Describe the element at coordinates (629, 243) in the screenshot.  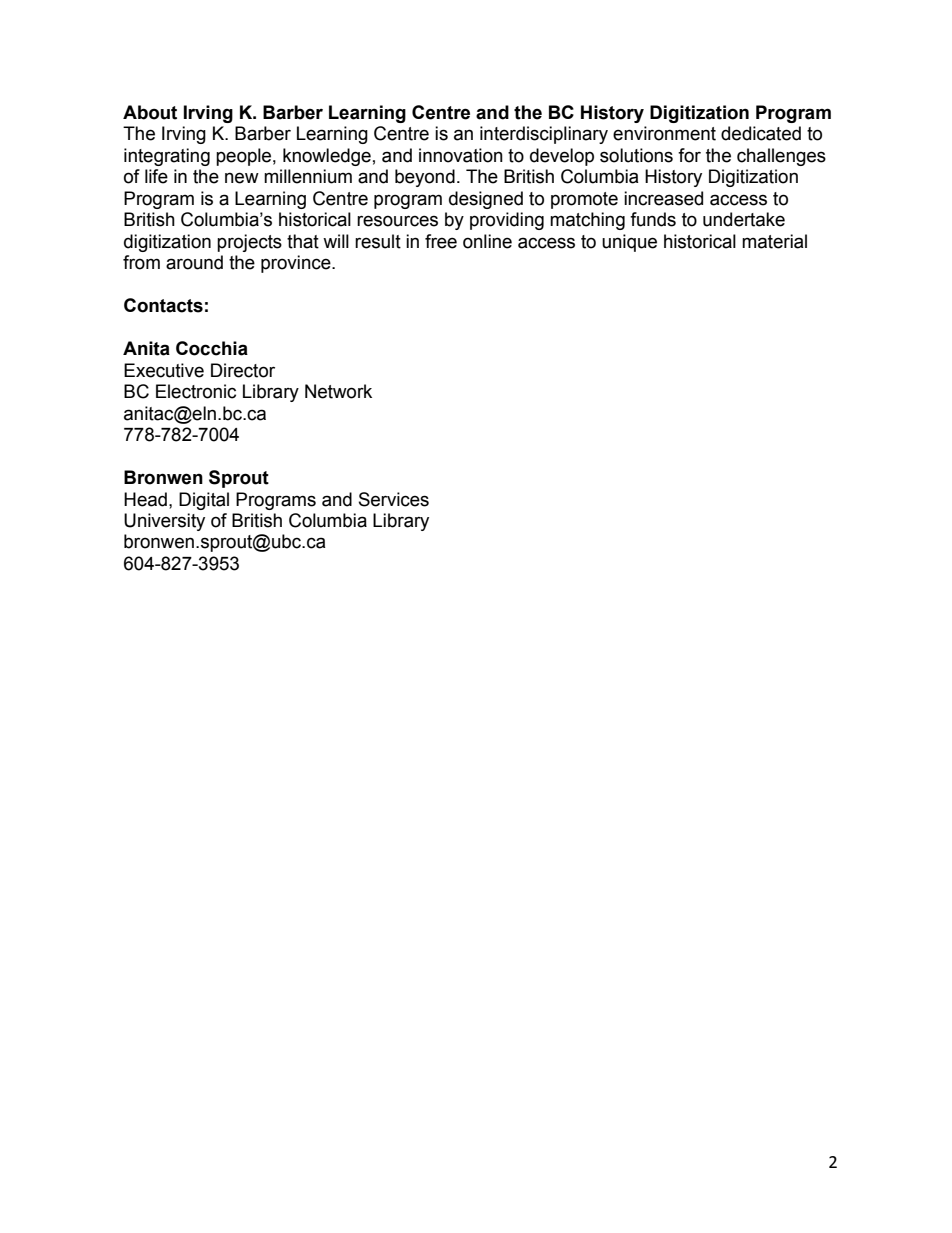
I see `unique` at that location.
